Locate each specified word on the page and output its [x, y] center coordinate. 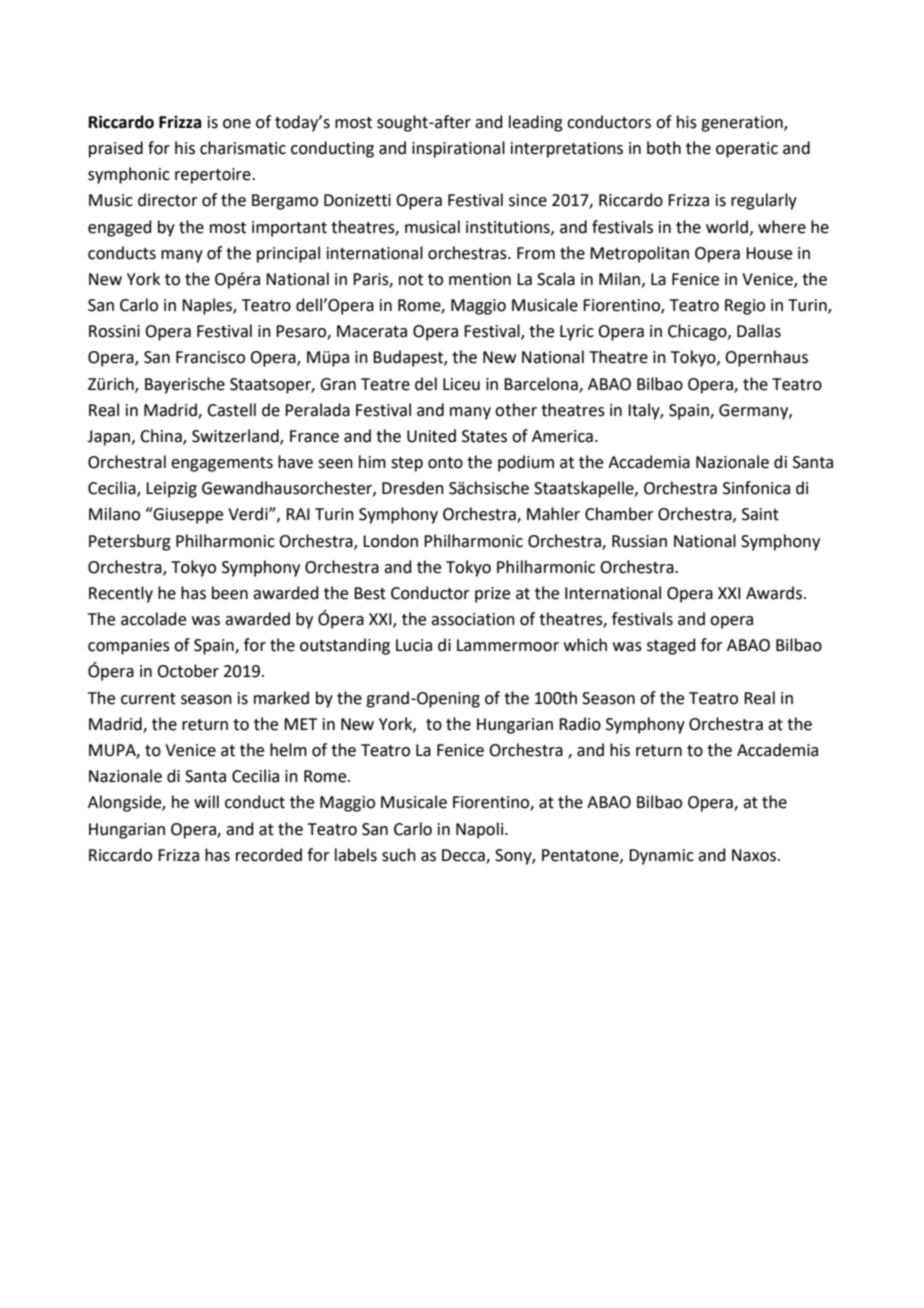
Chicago [698, 332]
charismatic [243, 148]
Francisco [210, 357]
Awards [774, 593]
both [664, 148]
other [516, 410]
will [206, 801]
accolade [153, 619]
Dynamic [661, 857]
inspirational [458, 149]
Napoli [481, 830]
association [473, 619]
